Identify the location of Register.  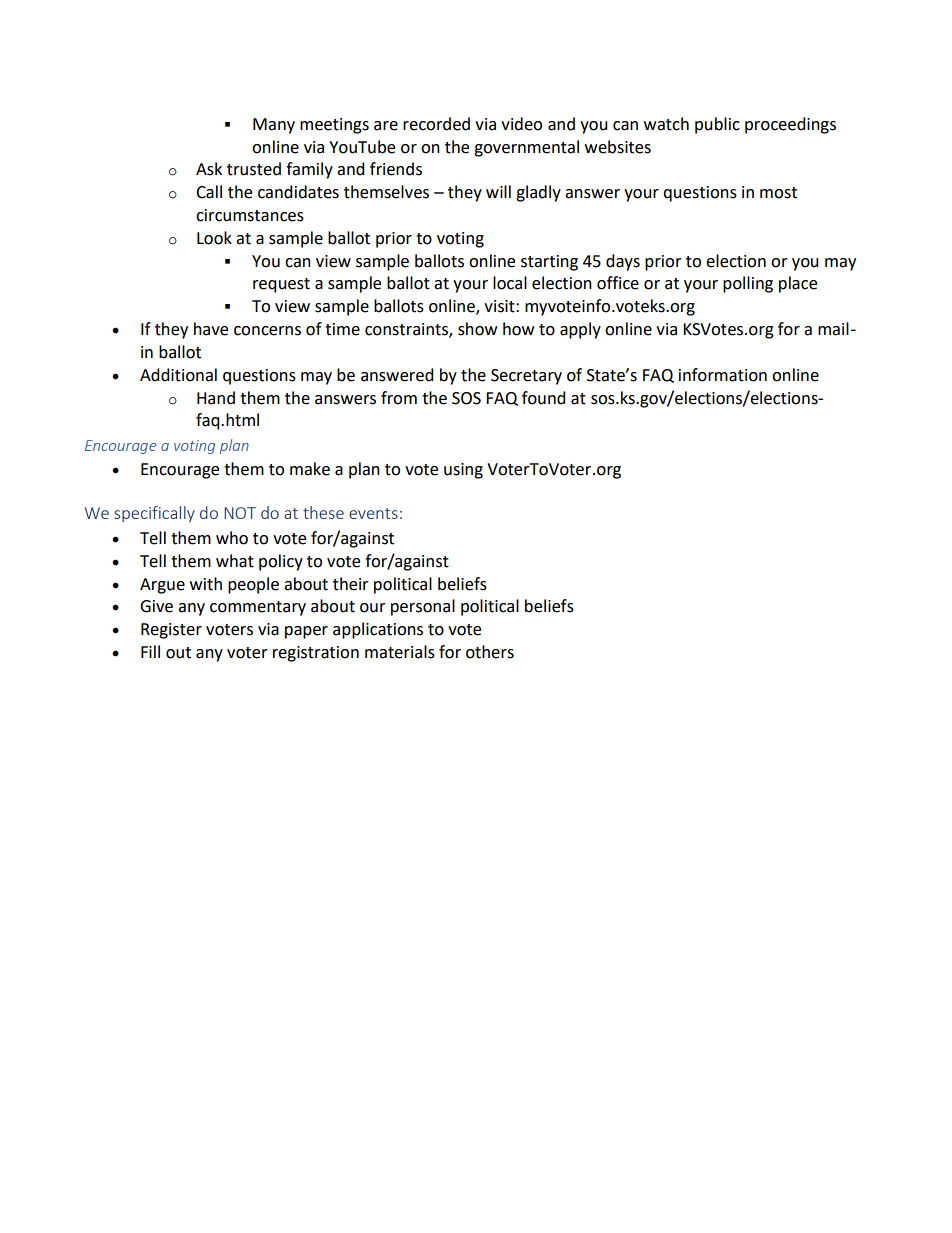
(171, 631).
